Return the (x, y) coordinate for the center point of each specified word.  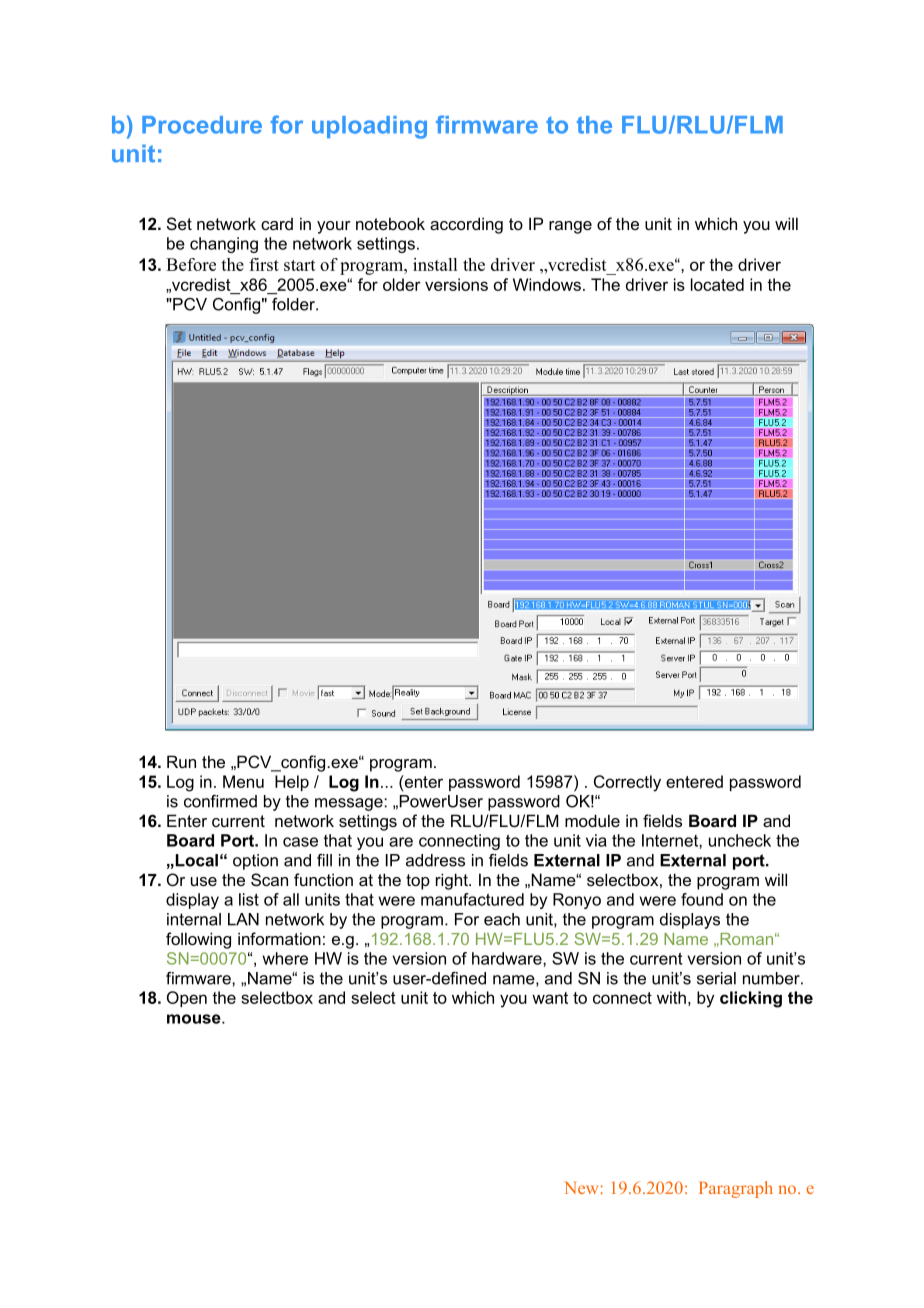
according (466, 225)
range (570, 227)
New (581, 1188)
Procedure (202, 125)
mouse (195, 1019)
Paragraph (736, 1189)
